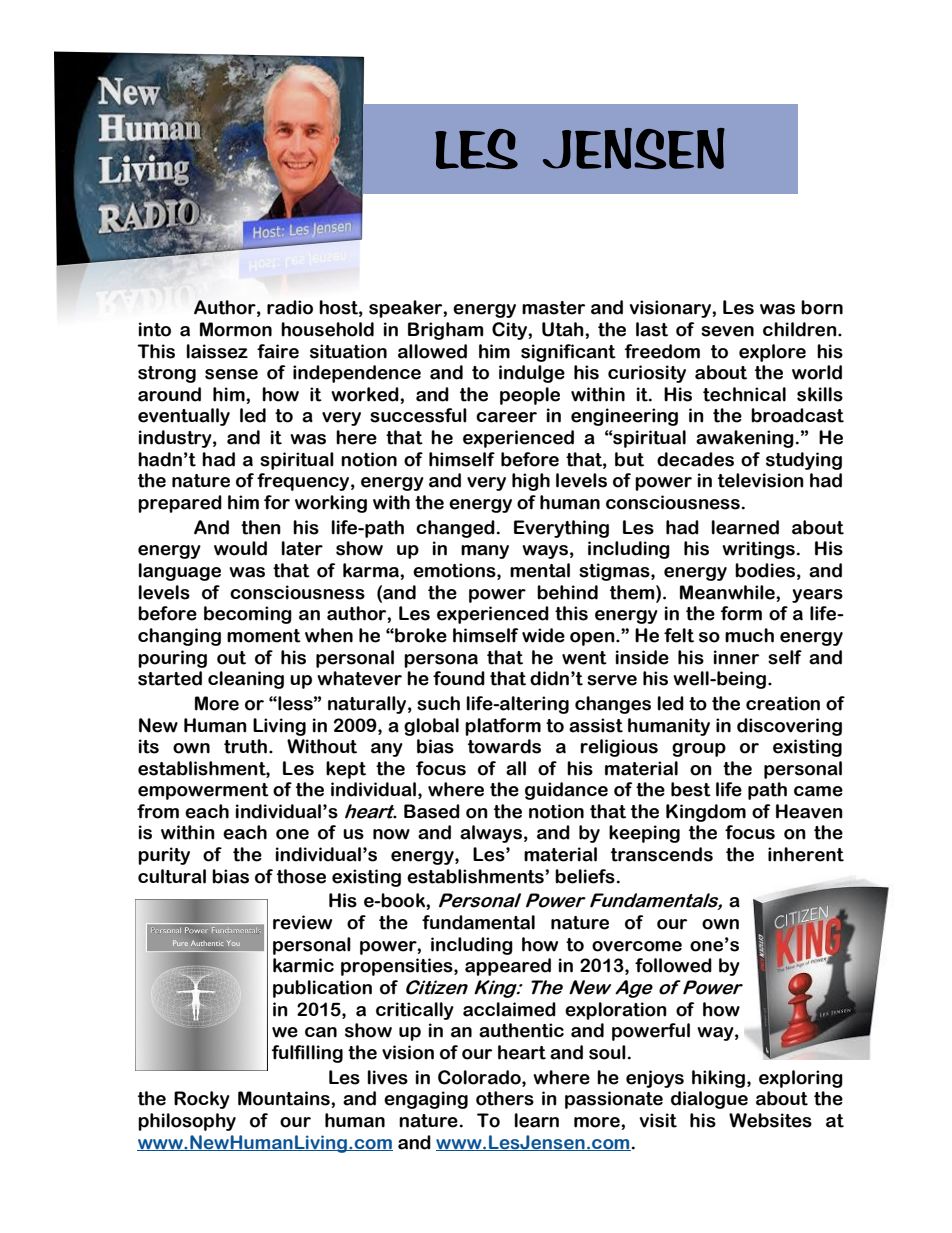 The image size is (952, 1233). What do you see at coordinates (432, 811) in the document?
I see `Based` at bounding box center [432, 811].
